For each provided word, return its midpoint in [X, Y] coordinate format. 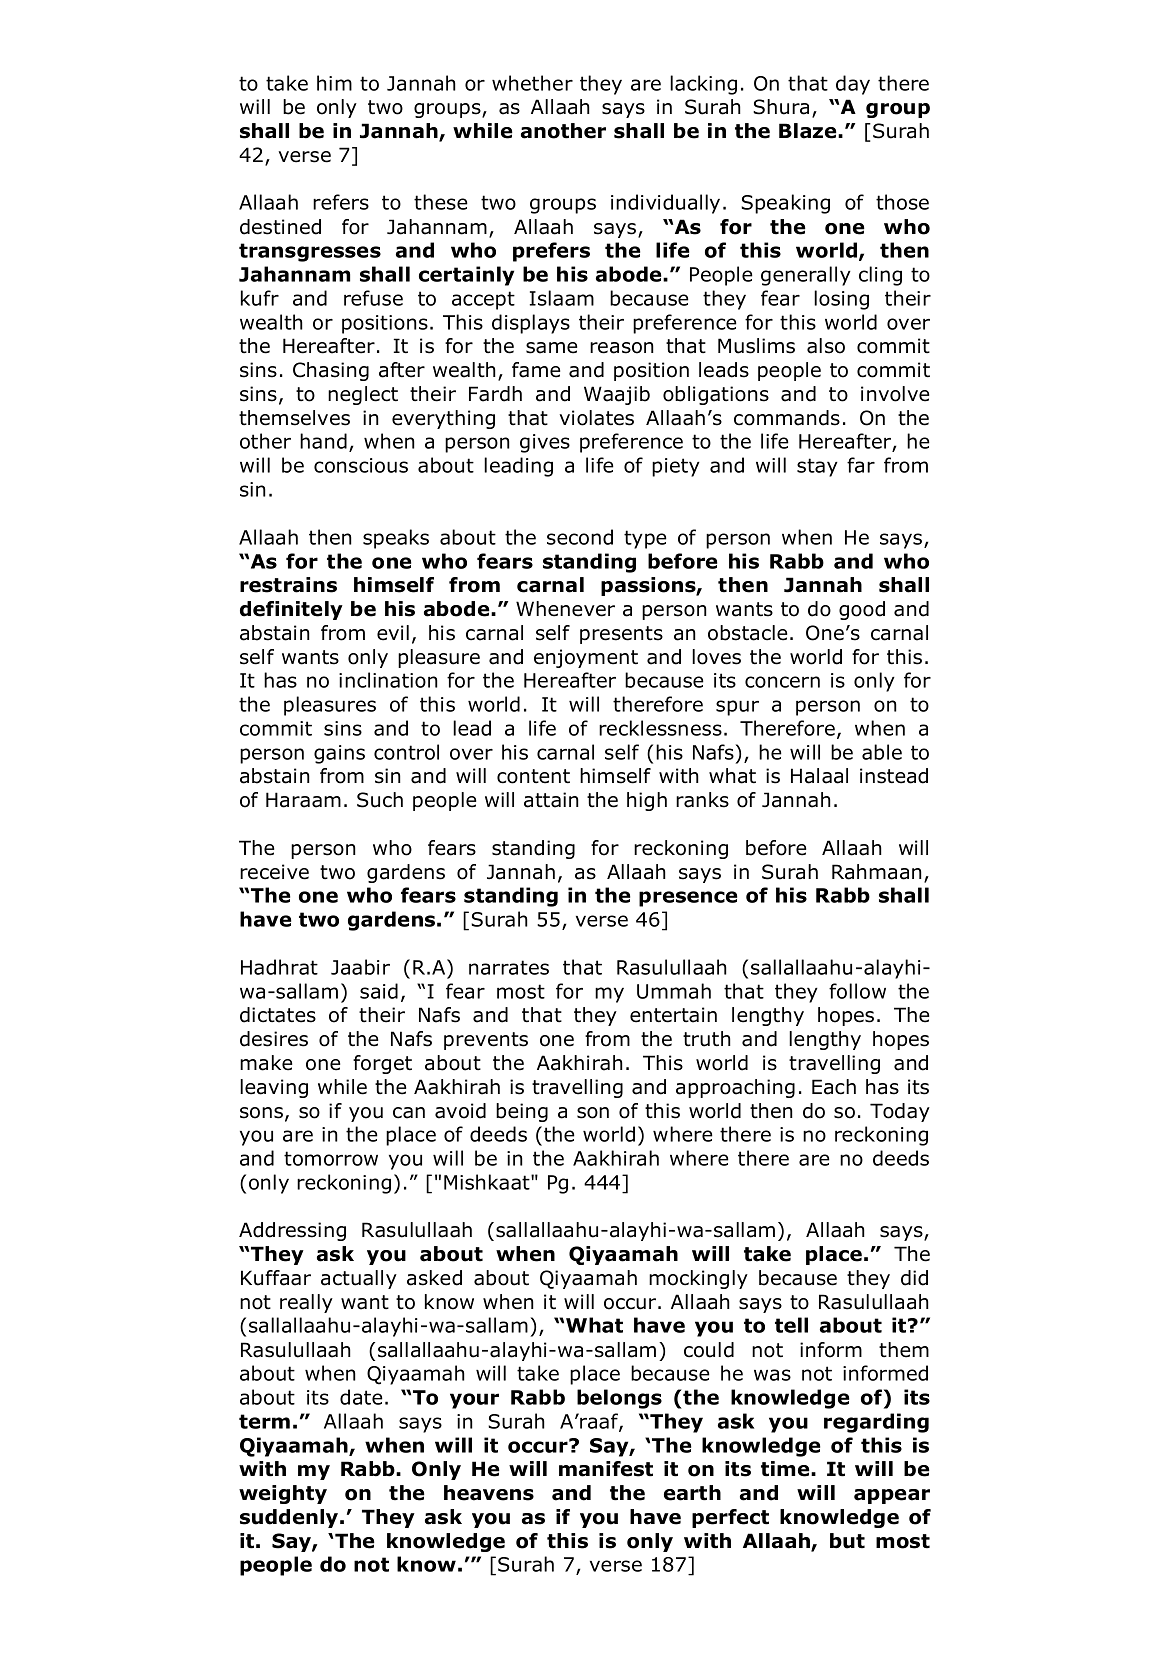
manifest [606, 1469]
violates [596, 418]
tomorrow [331, 1158]
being [522, 1112]
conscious [361, 465]
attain [551, 800]
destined [280, 227]
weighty [283, 1494]
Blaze [809, 131]
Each [834, 1087]
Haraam [303, 800]
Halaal [819, 776]
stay [817, 467]
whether [532, 83]
